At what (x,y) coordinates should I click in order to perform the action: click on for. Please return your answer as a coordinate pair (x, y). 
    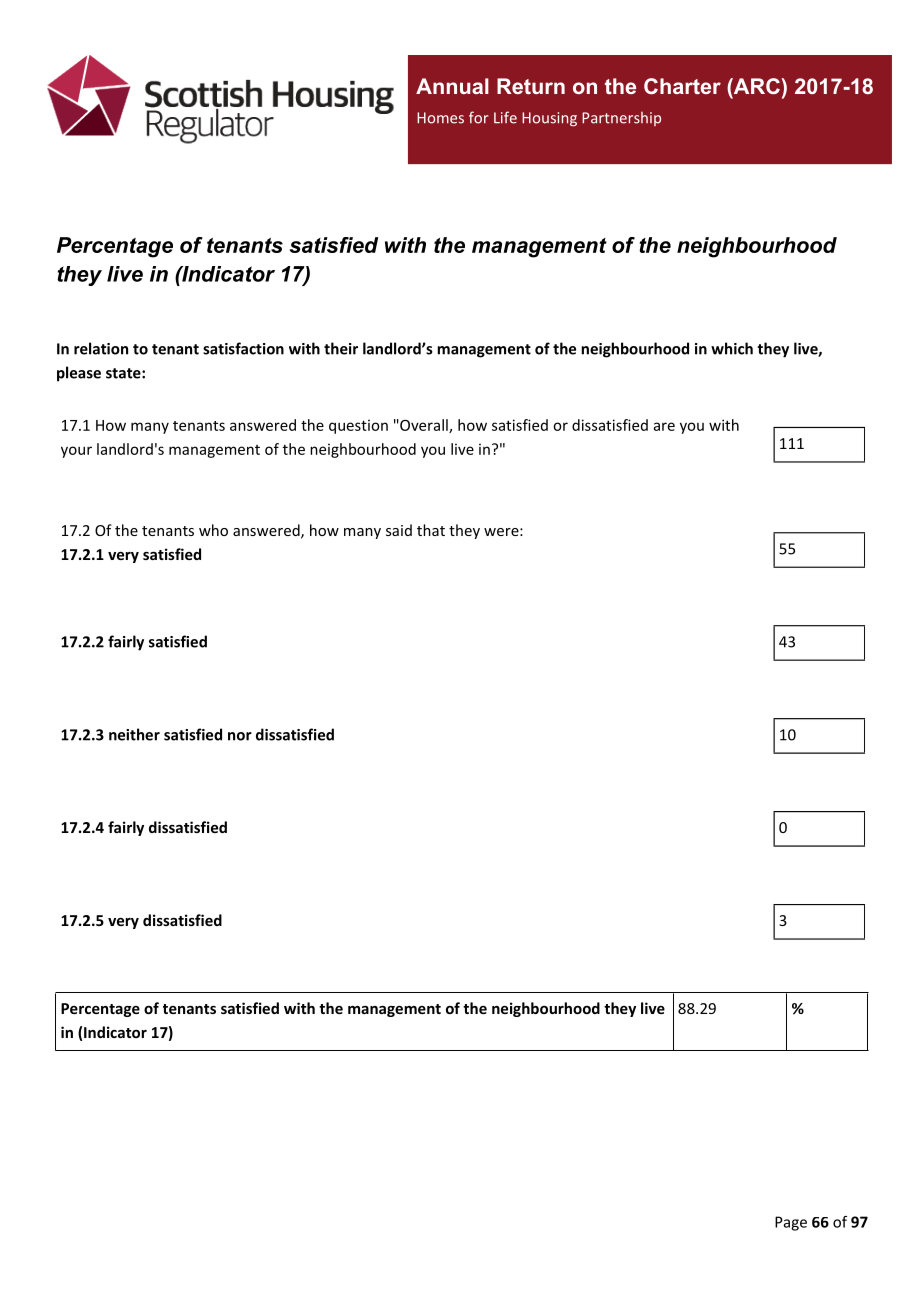
    Looking at the image, I should click on (479, 117).
